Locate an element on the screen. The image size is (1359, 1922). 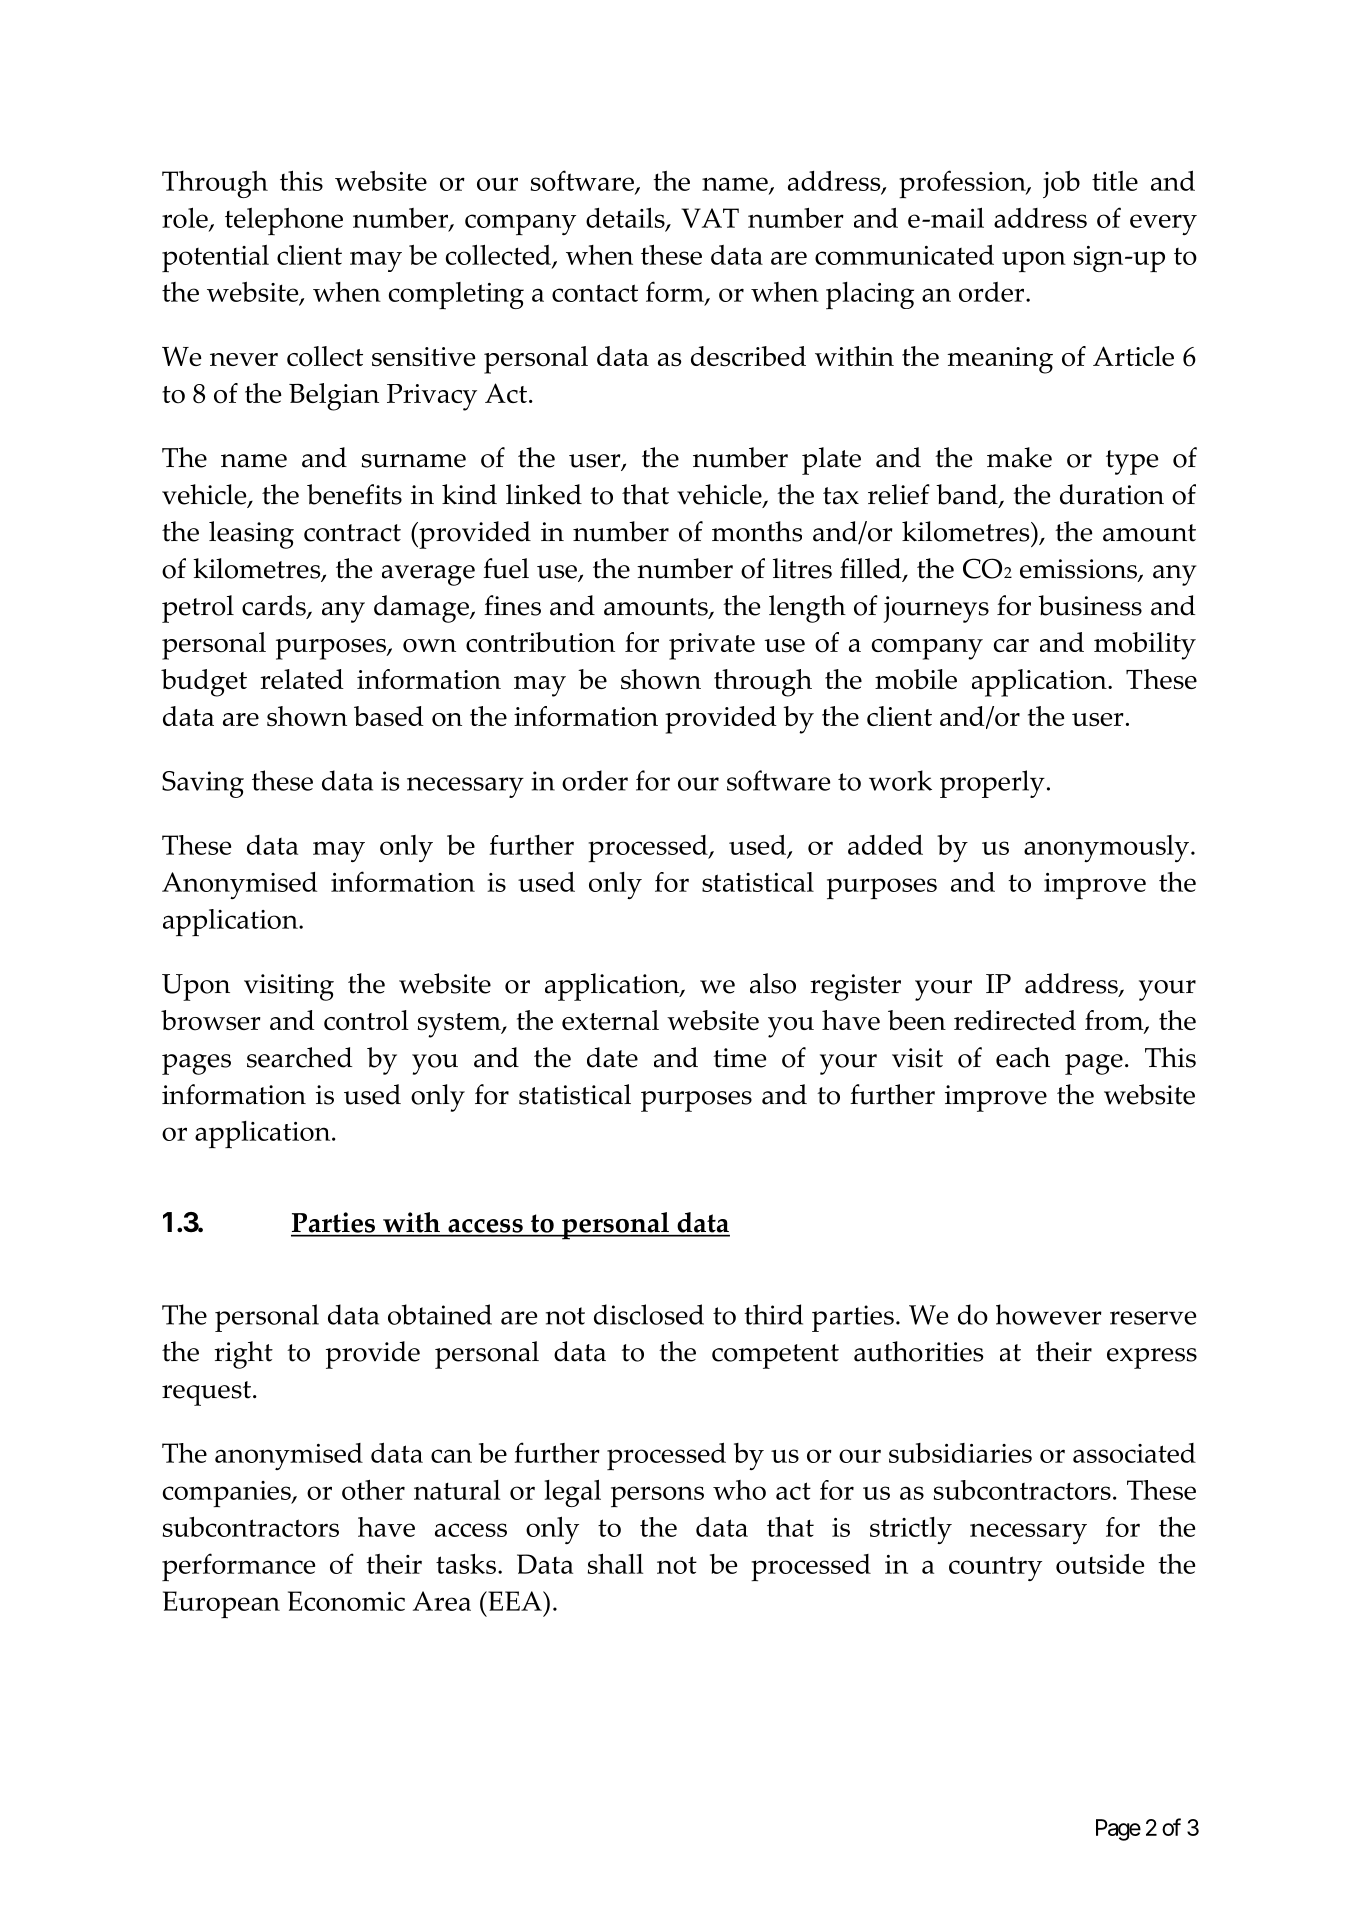
shall is located at coordinates (615, 1563).
